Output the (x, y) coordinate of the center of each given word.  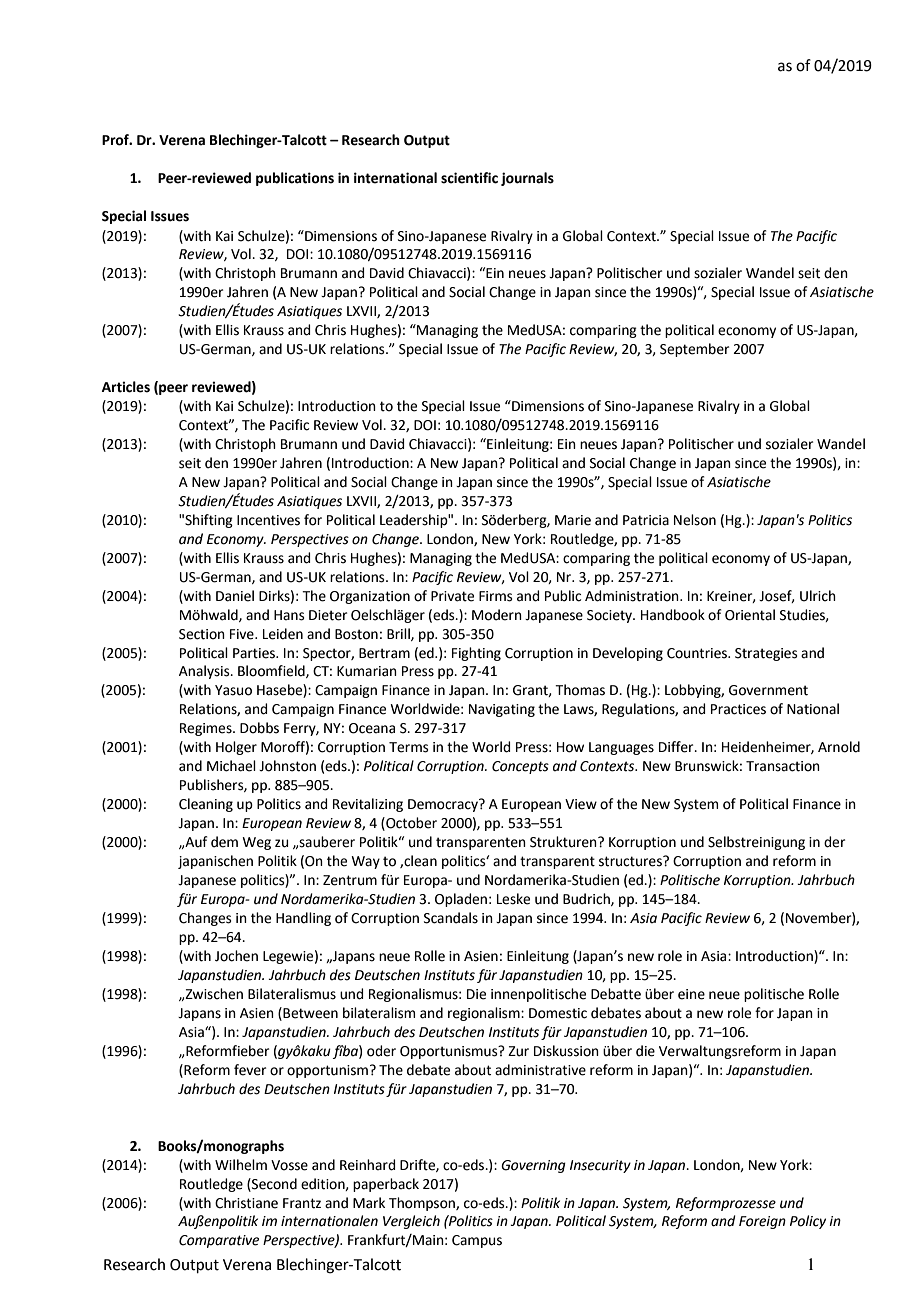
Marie (573, 520)
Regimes (207, 729)
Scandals (451, 918)
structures (631, 861)
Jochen (236, 956)
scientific (469, 178)
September (694, 350)
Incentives (268, 520)
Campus (477, 1241)
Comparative (219, 1241)
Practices (738, 709)
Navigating (502, 710)
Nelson (695, 520)
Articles (126, 387)
